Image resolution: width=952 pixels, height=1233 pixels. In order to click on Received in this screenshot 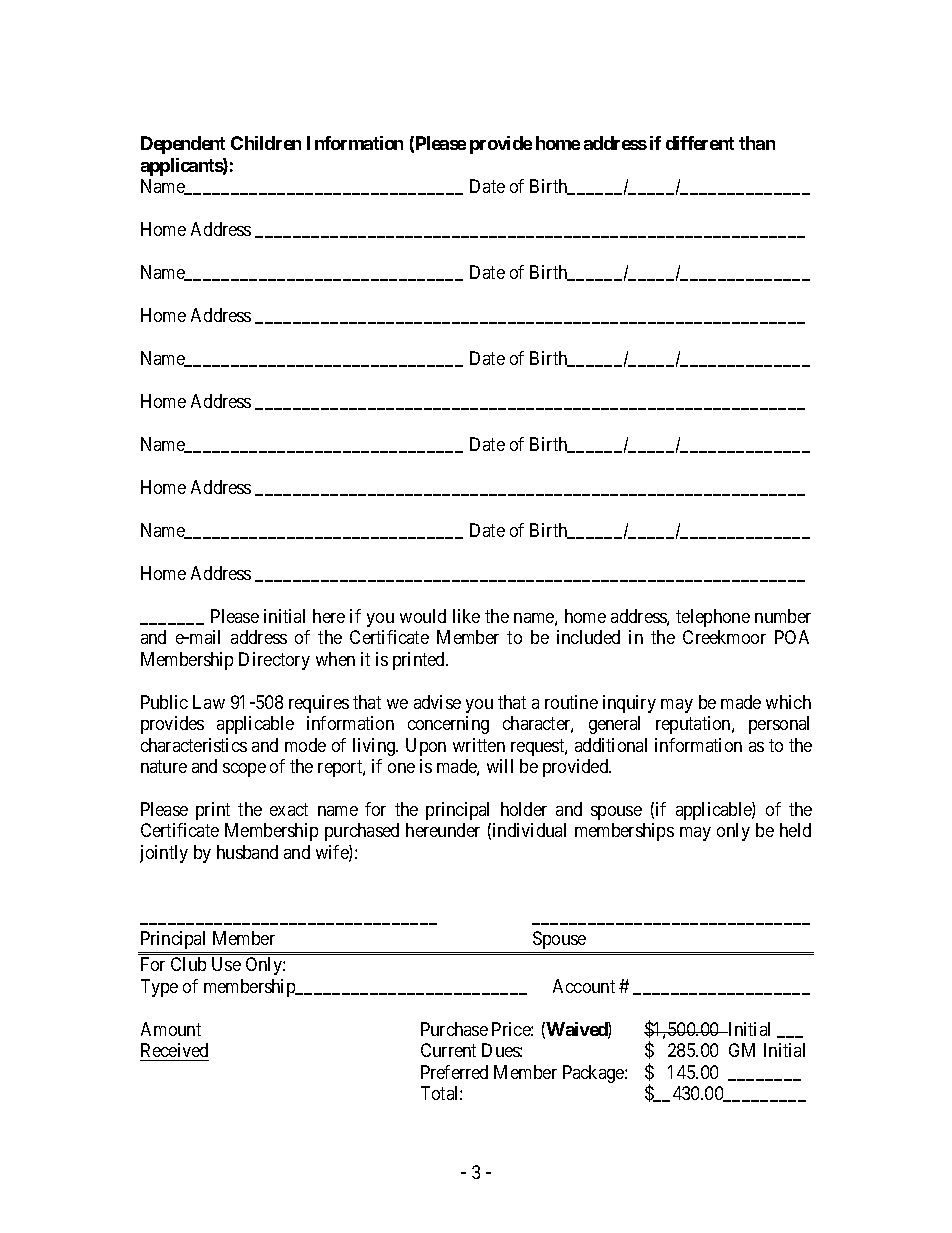, I will do `click(174, 1052)`.
